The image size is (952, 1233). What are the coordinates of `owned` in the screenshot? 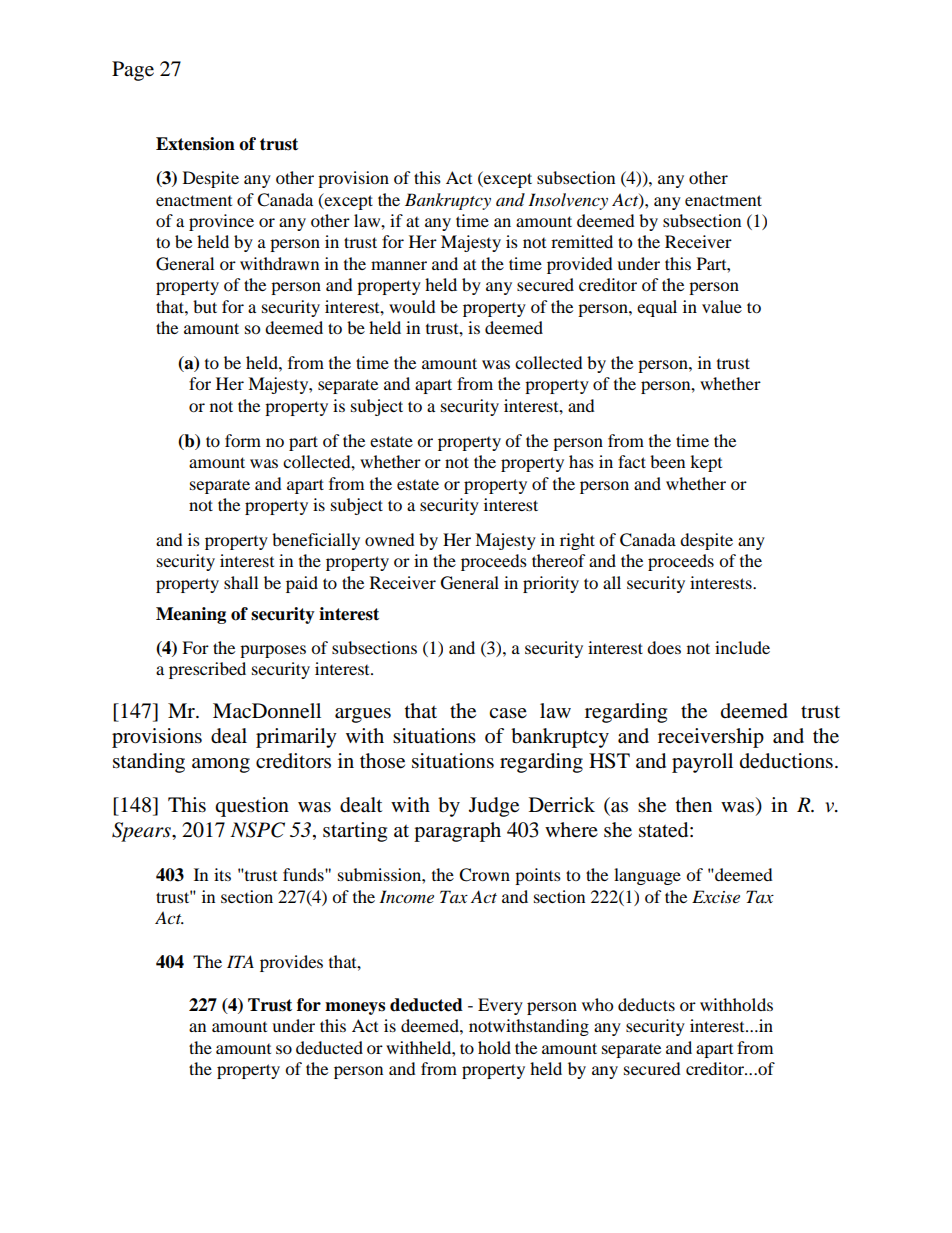 It's located at (390, 539).
